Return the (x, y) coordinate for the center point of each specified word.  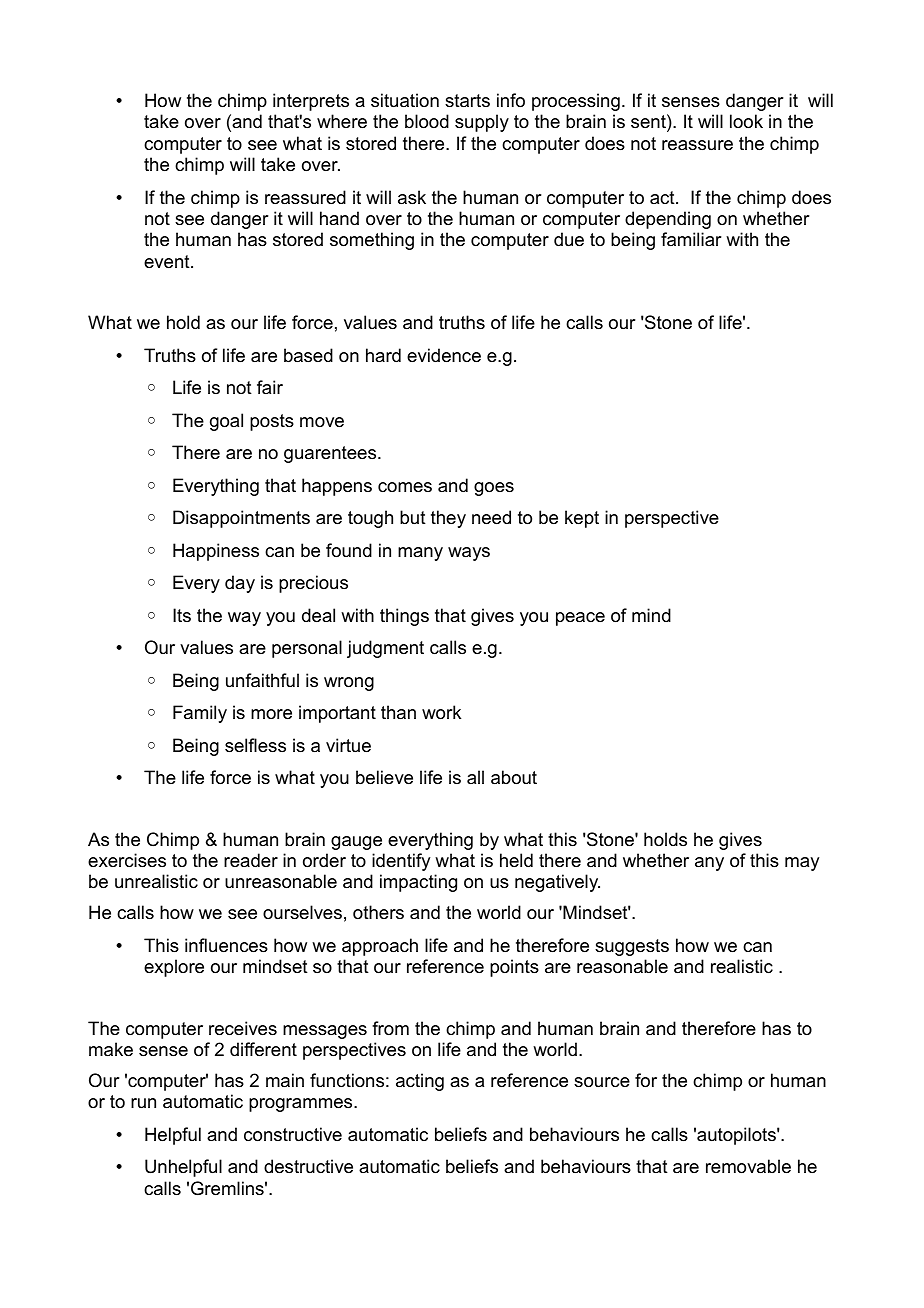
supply (482, 123)
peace (580, 619)
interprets (311, 102)
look (746, 121)
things (404, 617)
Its (182, 615)
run (143, 1103)
